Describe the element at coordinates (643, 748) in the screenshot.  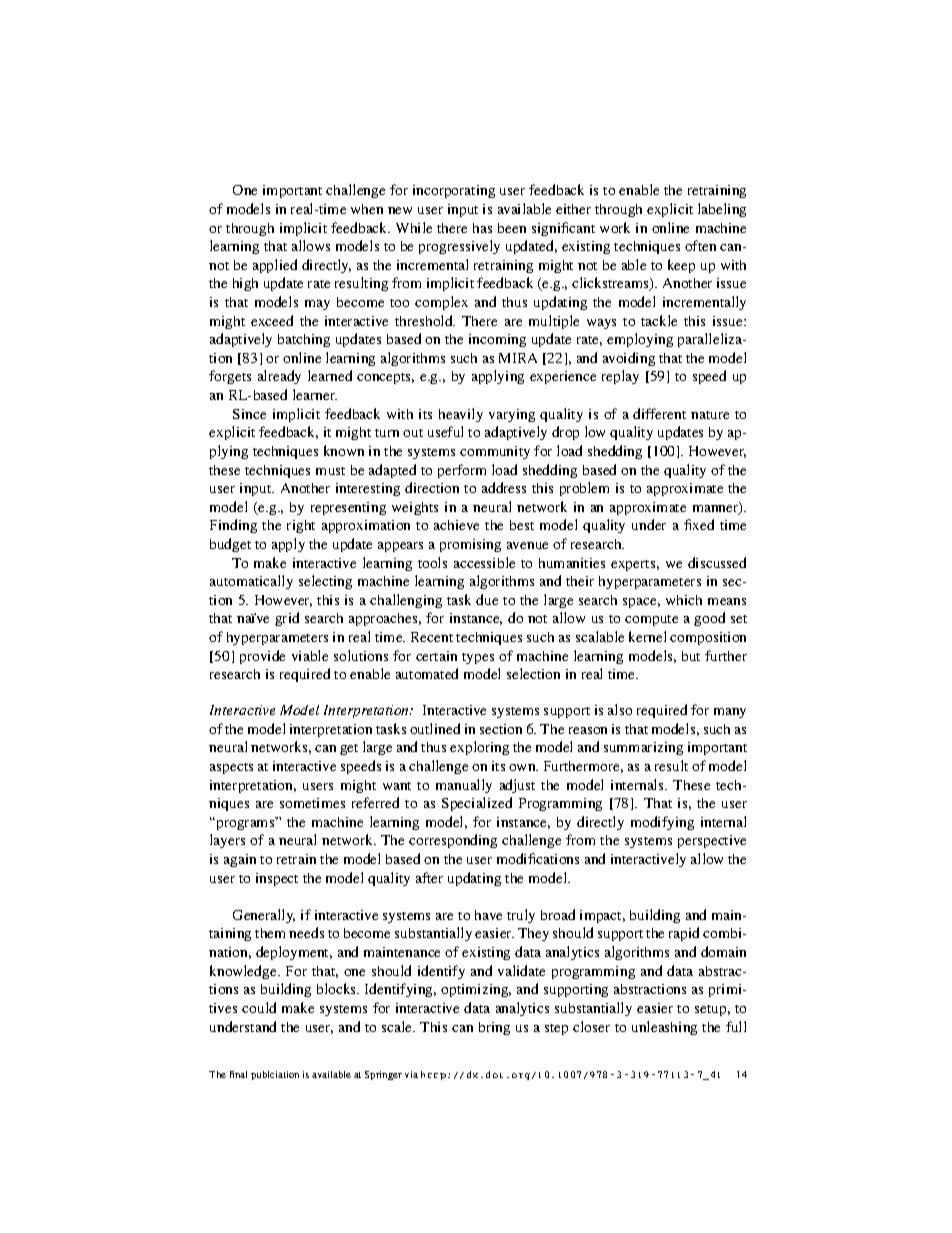
I see `summarizing` at that location.
